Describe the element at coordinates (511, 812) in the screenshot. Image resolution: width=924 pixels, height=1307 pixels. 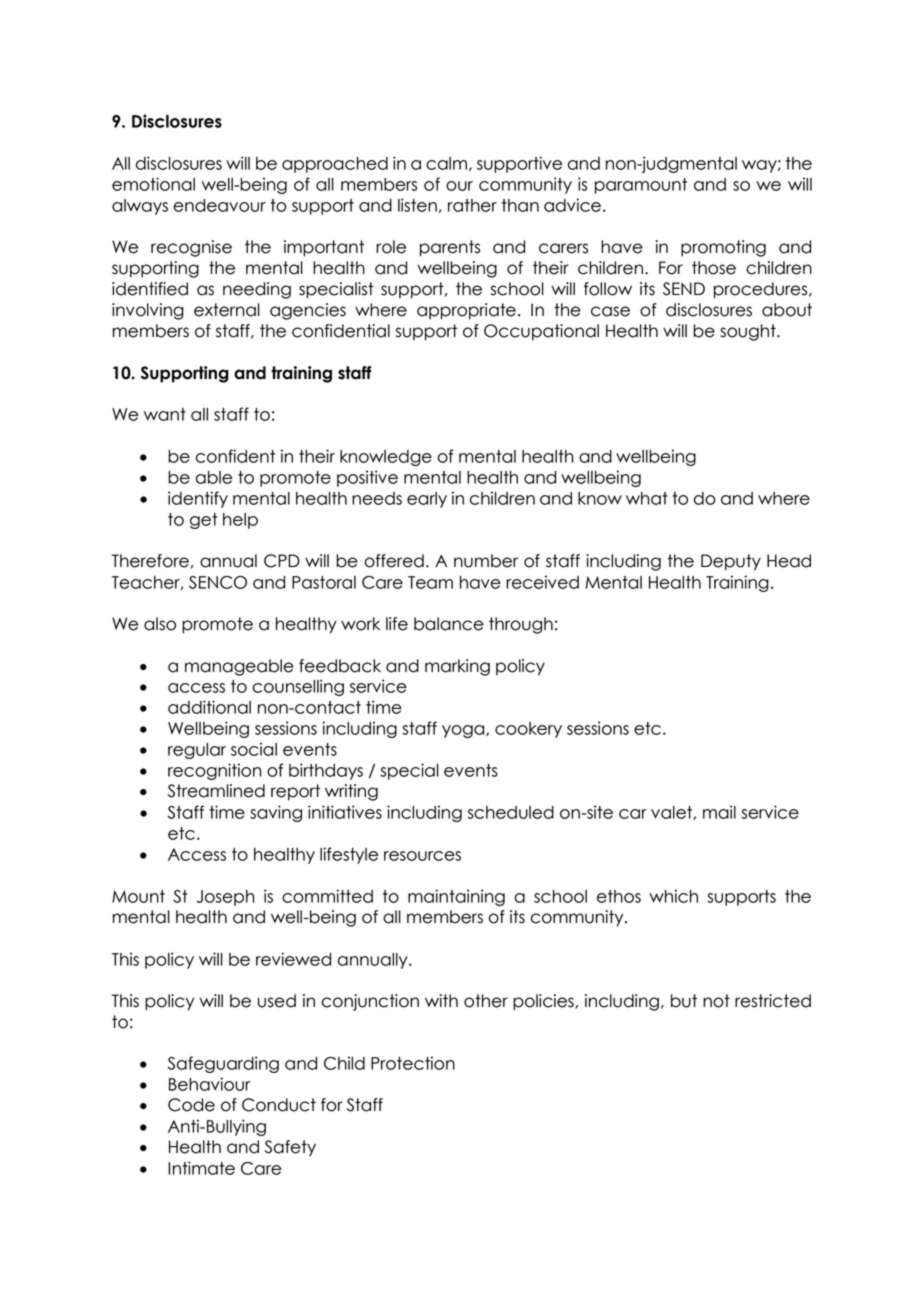
I see `scheduled` at that location.
